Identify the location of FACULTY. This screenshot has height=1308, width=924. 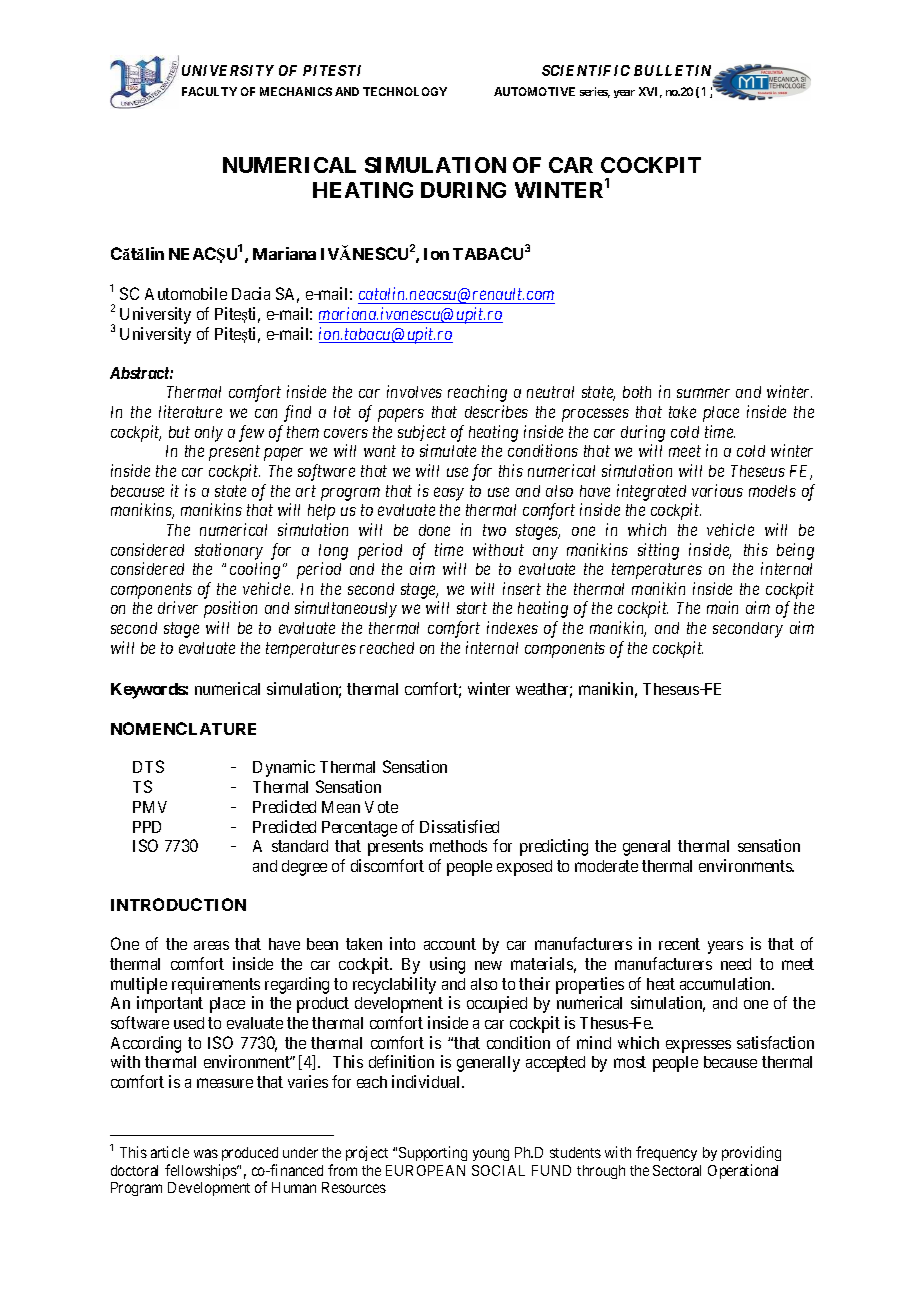
(209, 91).
